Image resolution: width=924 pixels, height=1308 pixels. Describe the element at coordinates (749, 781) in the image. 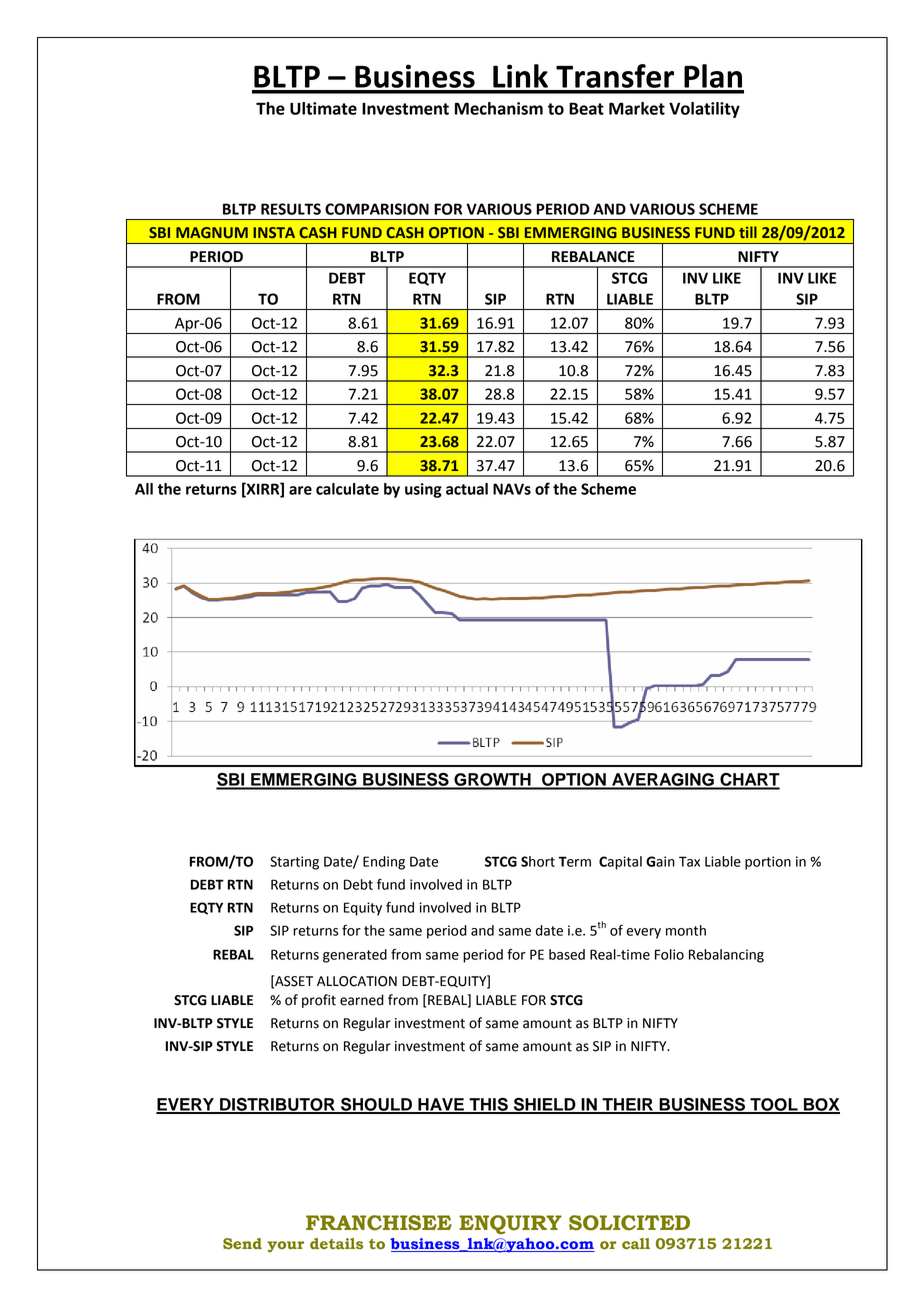

I see `CHART` at that location.
